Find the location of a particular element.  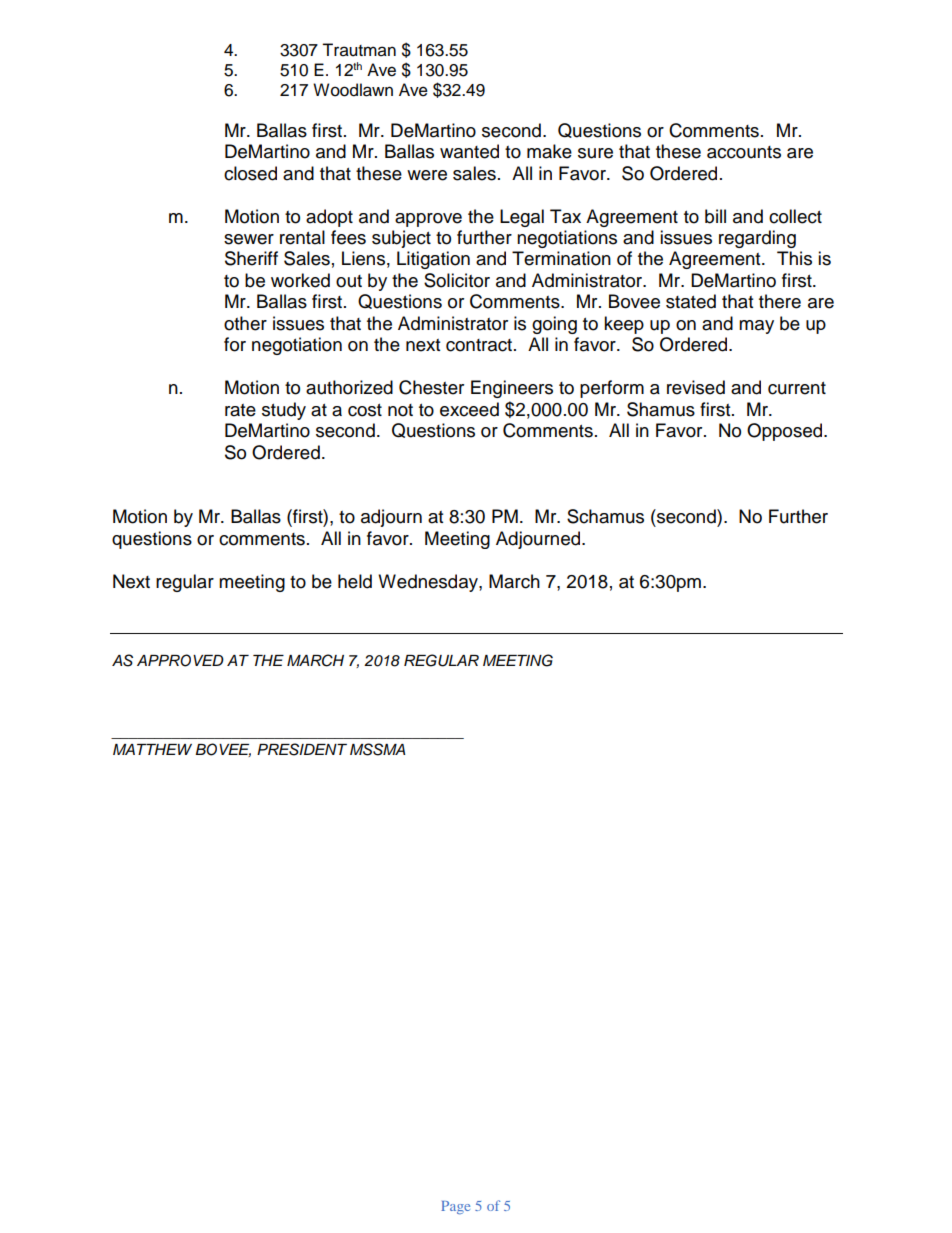

Page is located at coordinates (455, 1208).
